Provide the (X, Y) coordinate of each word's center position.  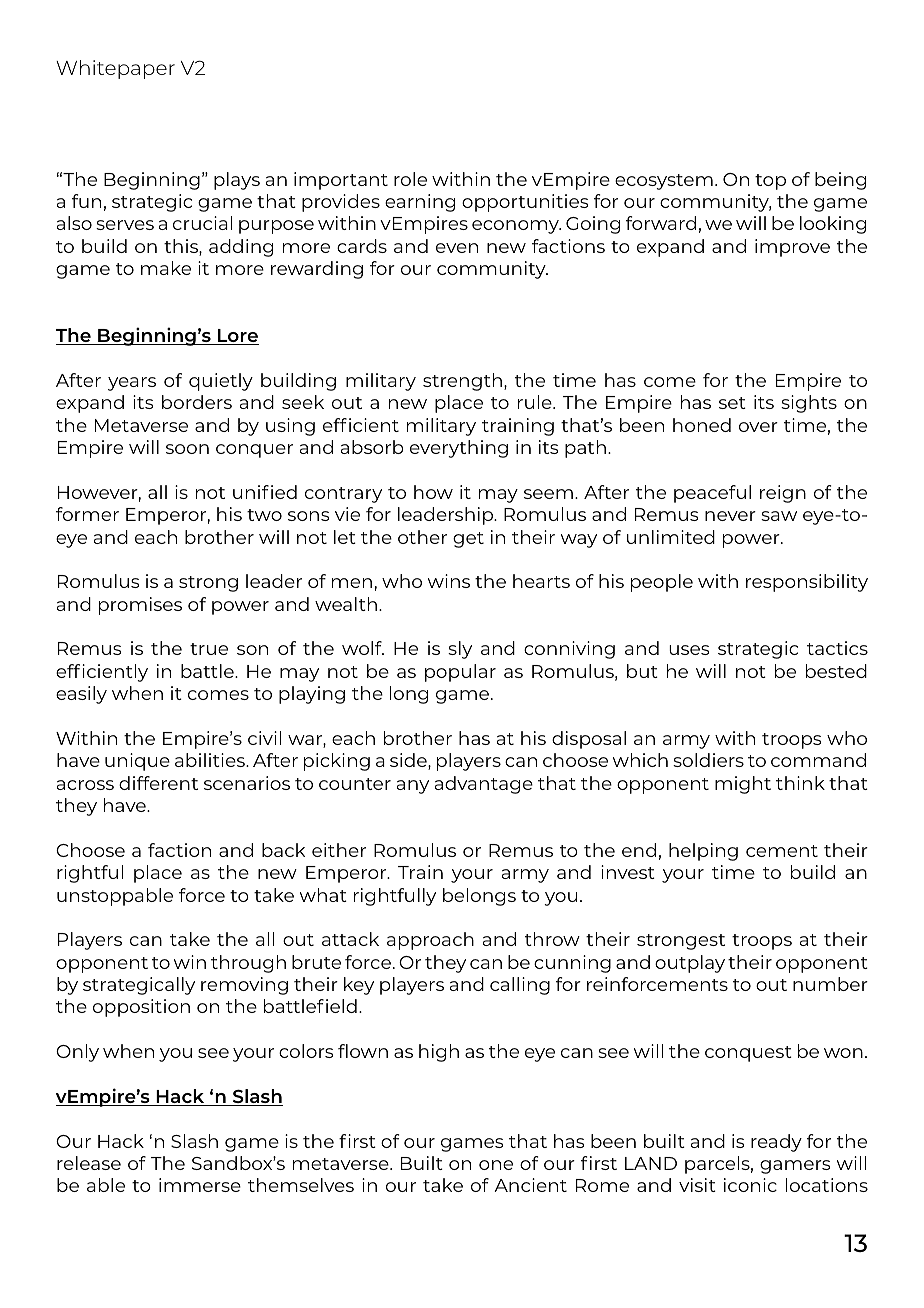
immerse (200, 1185)
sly (460, 650)
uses (689, 650)
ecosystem (664, 182)
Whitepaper (115, 69)
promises (140, 606)
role (410, 179)
